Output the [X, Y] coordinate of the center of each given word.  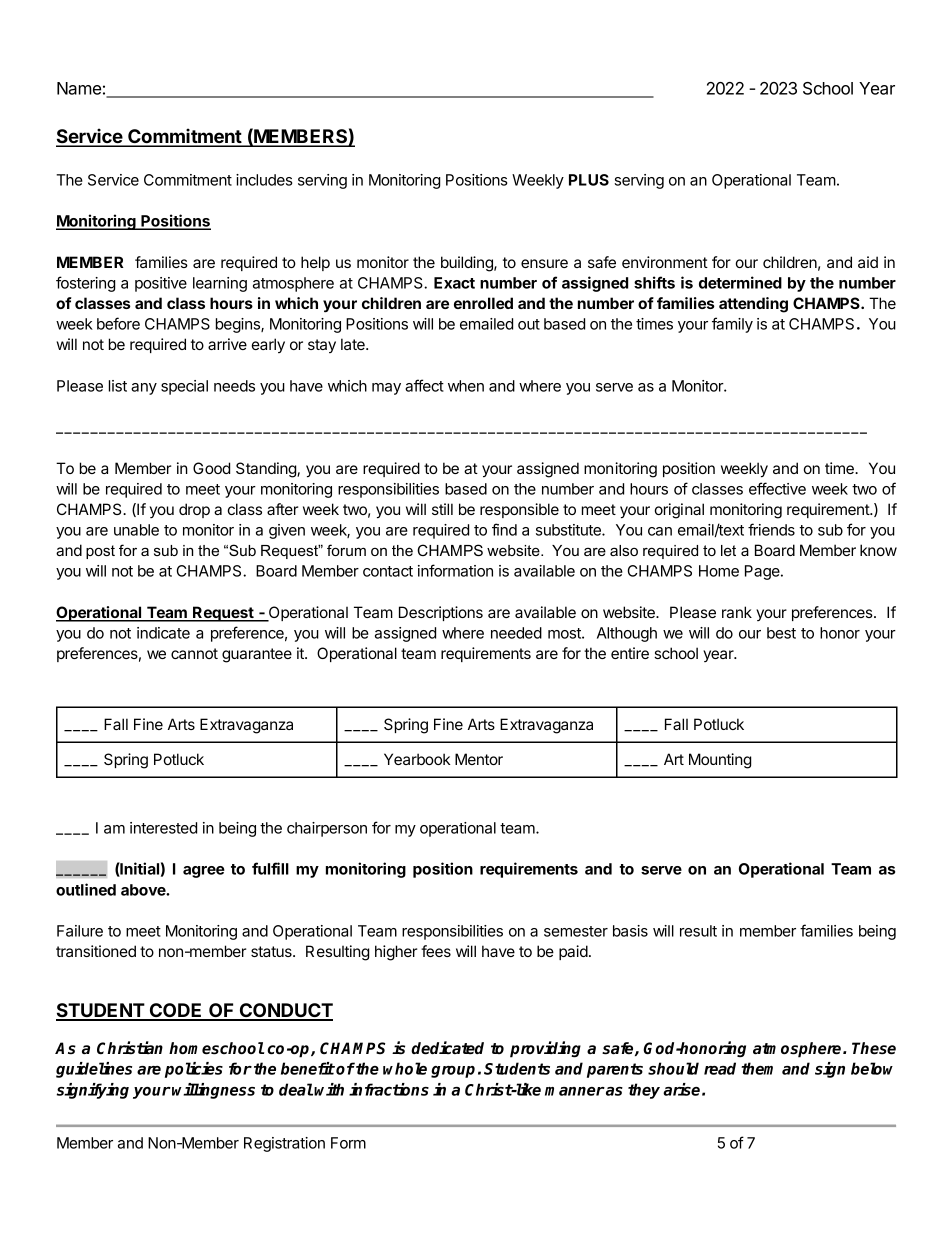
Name [79, 88]
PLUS [589, 180]
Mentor [479, 759]
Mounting [720, 761]
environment [665, 262]
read [720, 1068]
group [453, 1072]
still [442, 509]
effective [777, 488]
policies [194, 1070]
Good [211, 468]
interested [163, 828]
